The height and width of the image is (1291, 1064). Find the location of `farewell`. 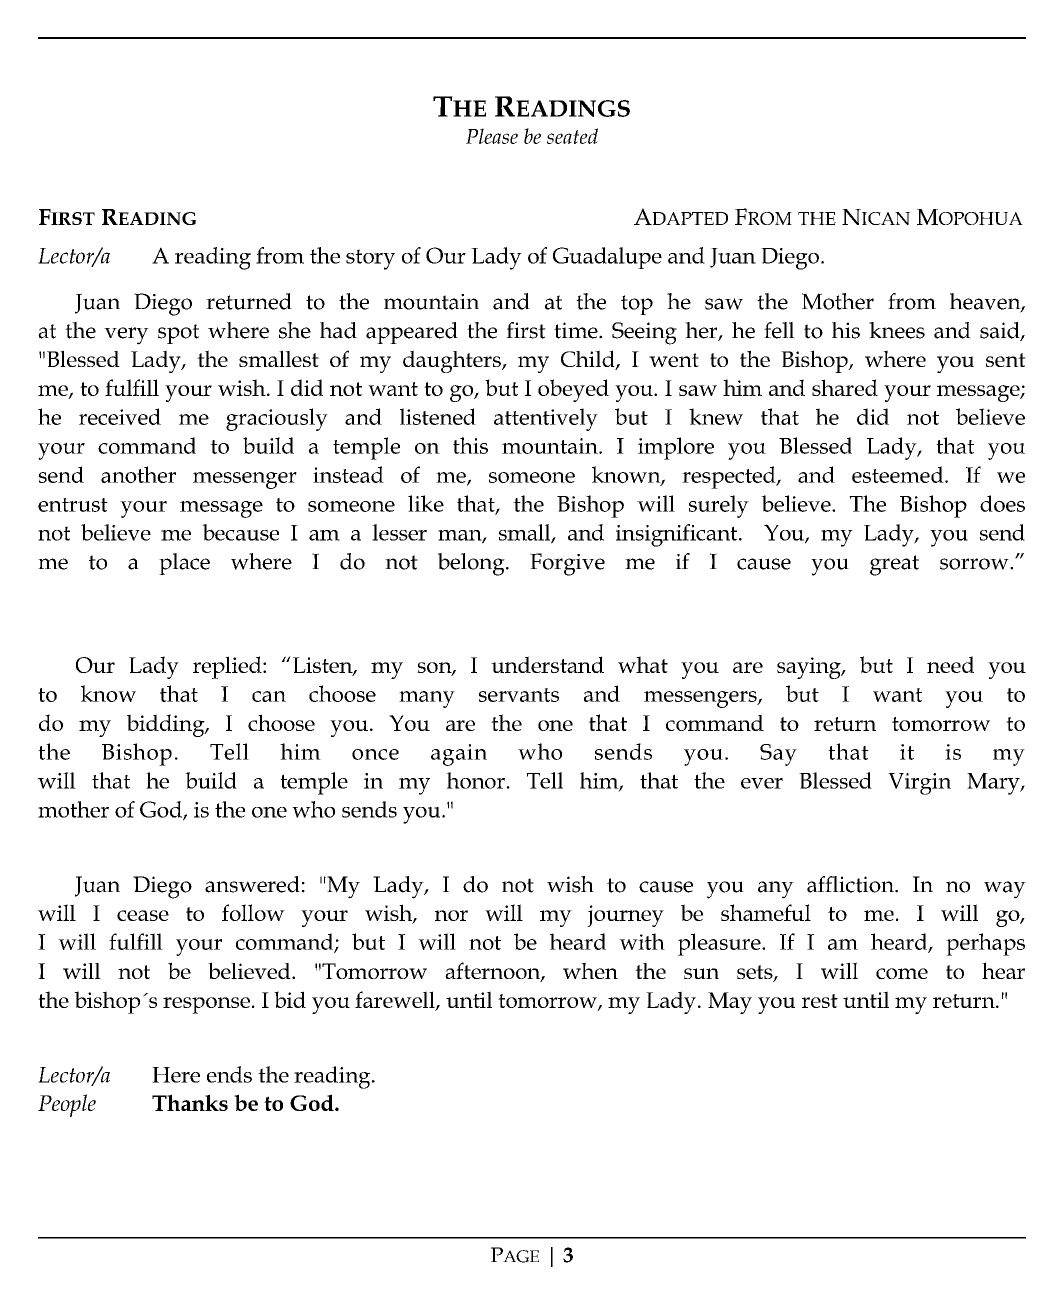

farewell is located at coordinates (396, 1000).
